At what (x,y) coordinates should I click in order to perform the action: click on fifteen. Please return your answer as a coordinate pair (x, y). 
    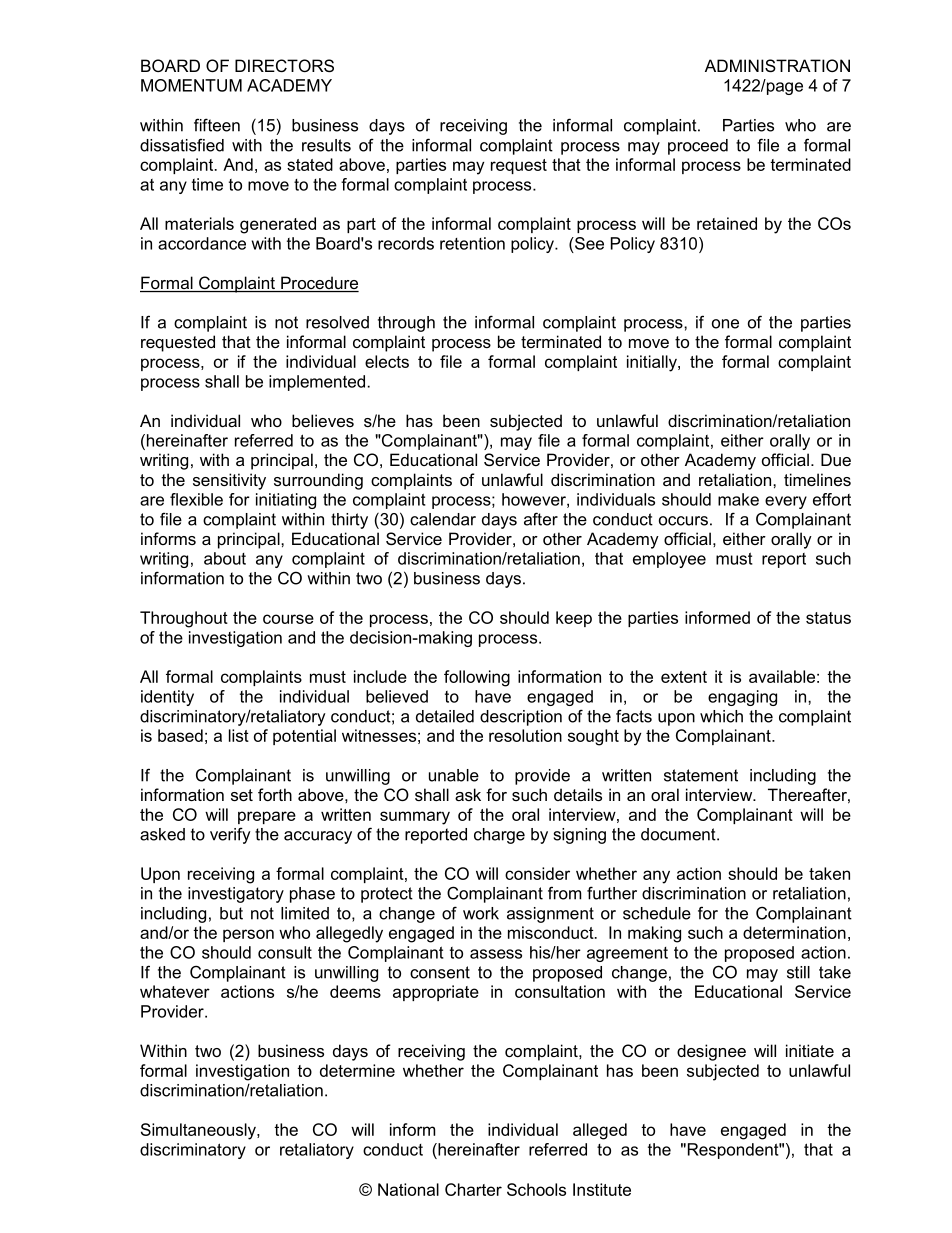
    Looking at the image, I should click on (217, 125).
